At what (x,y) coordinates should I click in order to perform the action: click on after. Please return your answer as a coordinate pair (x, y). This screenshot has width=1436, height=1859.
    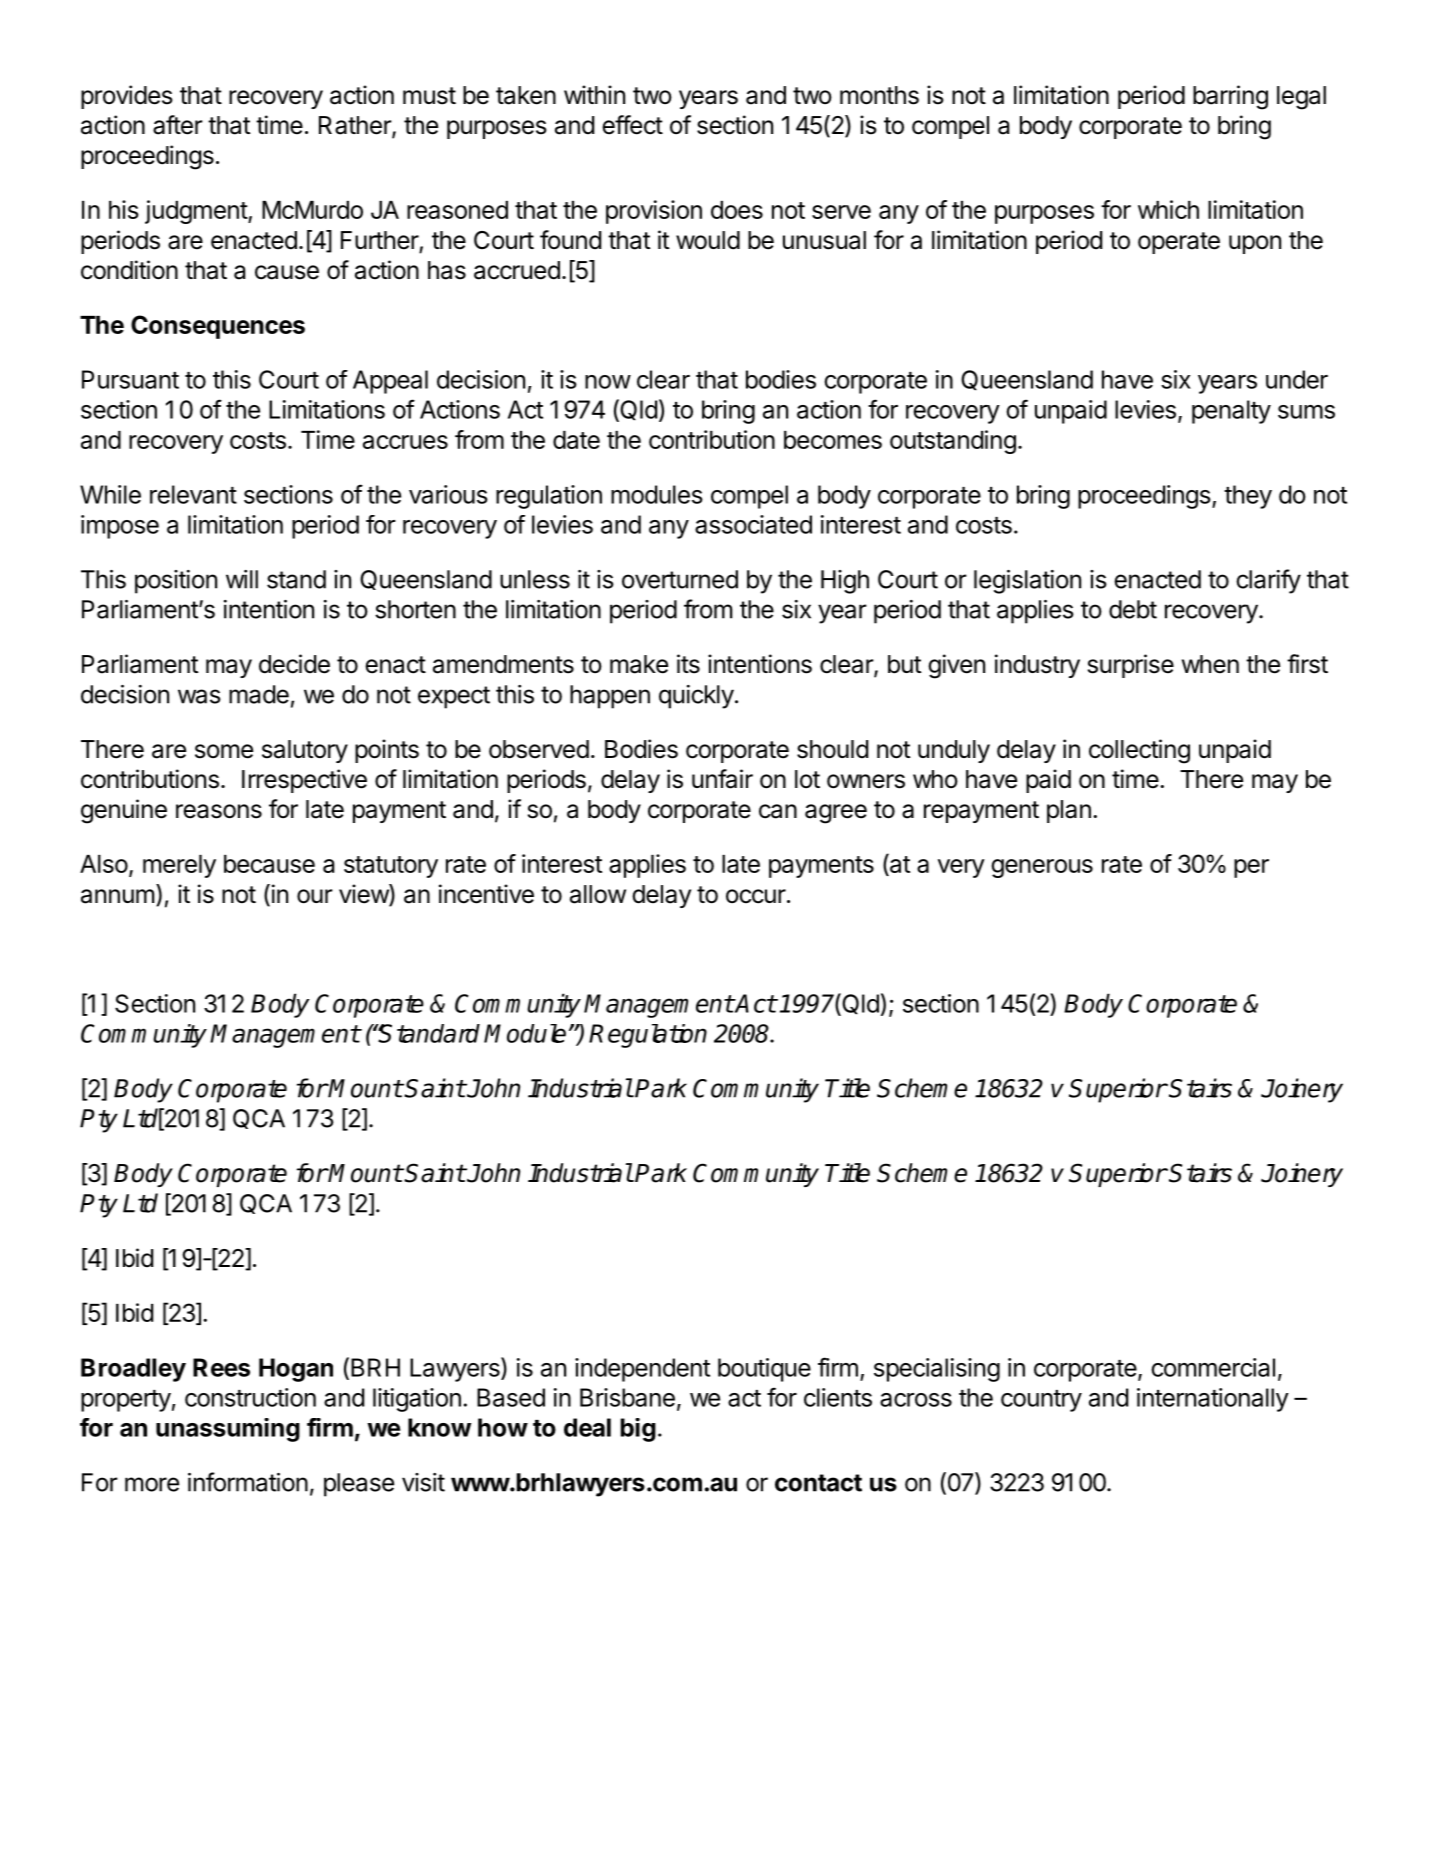
    Looking at the image, I should click on (178, 125).
